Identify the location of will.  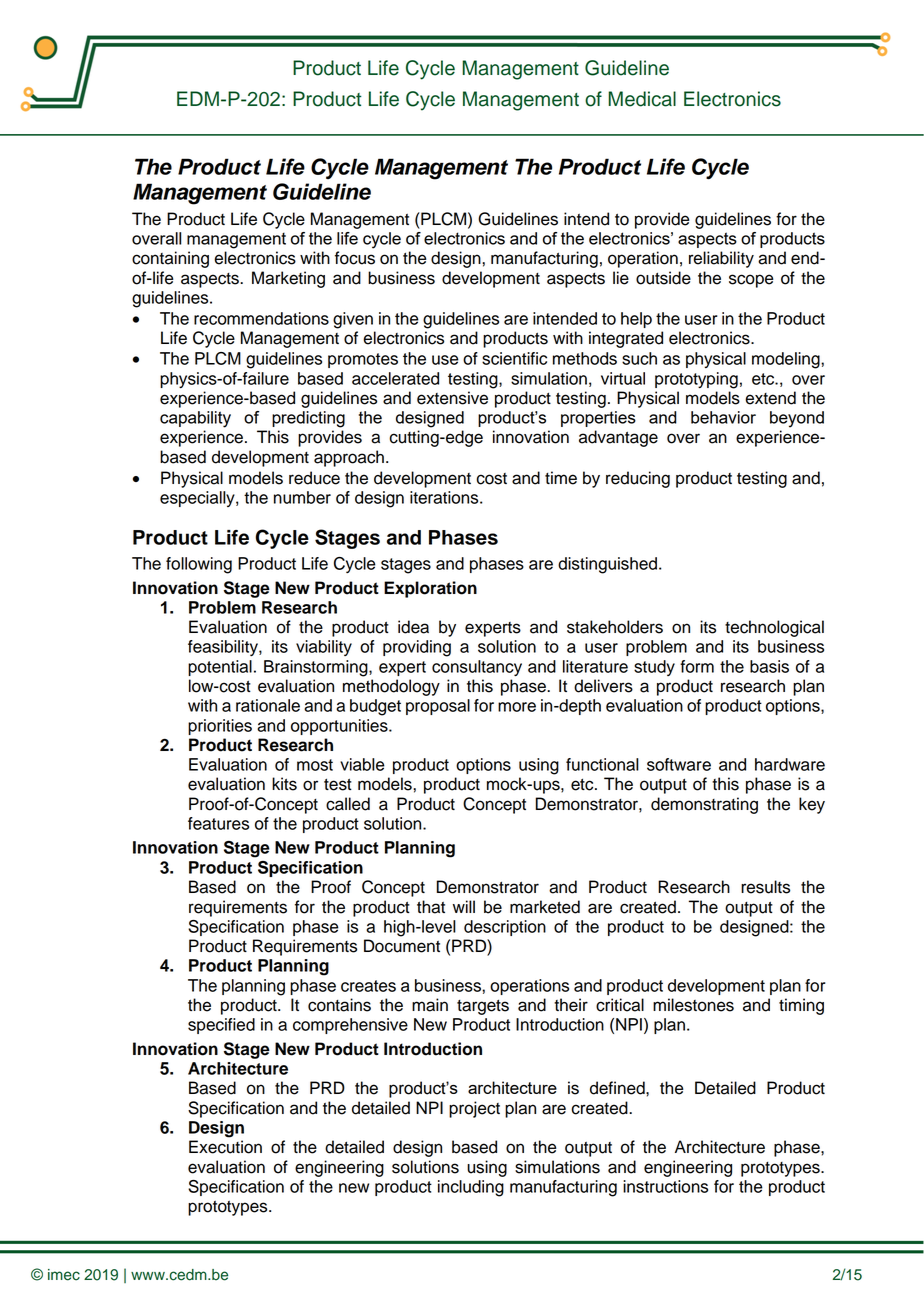
(464, 906).
